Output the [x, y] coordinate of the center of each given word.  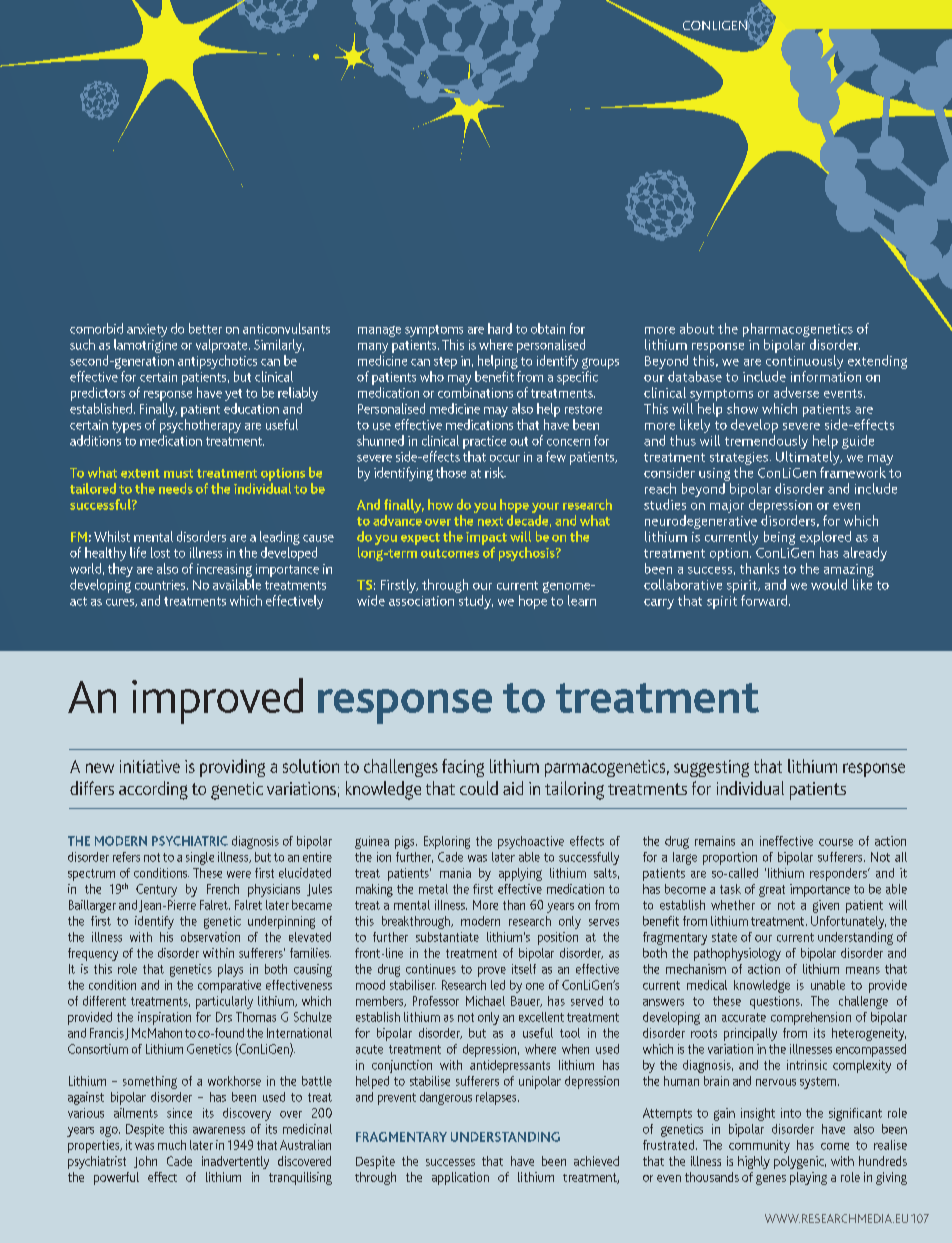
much [172, 1145]
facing [463, 768]
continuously [804, 362]
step [445, 363]
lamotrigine [145, 346]
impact [486, 538]
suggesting [711, 768]
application [460, 1178]
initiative [150, 766]
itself [524, 969]
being [779, 538]
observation [210, 937]
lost [160, 552]
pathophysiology [737, 954]
